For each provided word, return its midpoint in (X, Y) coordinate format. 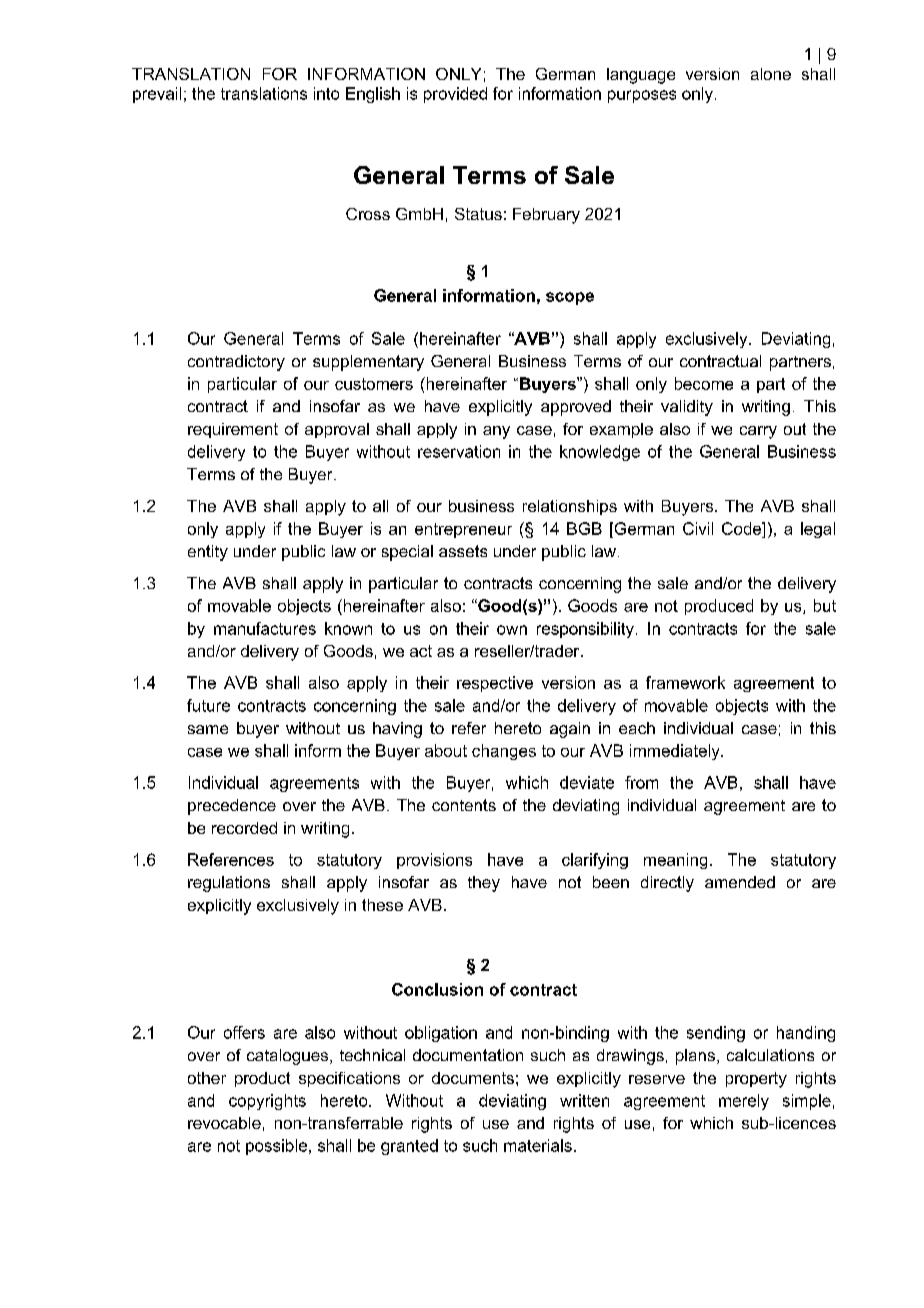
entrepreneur (463, 530)
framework (685, 682)
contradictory (236, 363)
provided (455, 95)
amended (740, 882)
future (208, 705)
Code (743, 528)
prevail (157, 95)
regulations (229, 884)
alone (771, 74)
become (704, 383)
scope (570, 298)
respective (495, 684)
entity (208, 553)
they (484, 884)
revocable (224, 1123)
